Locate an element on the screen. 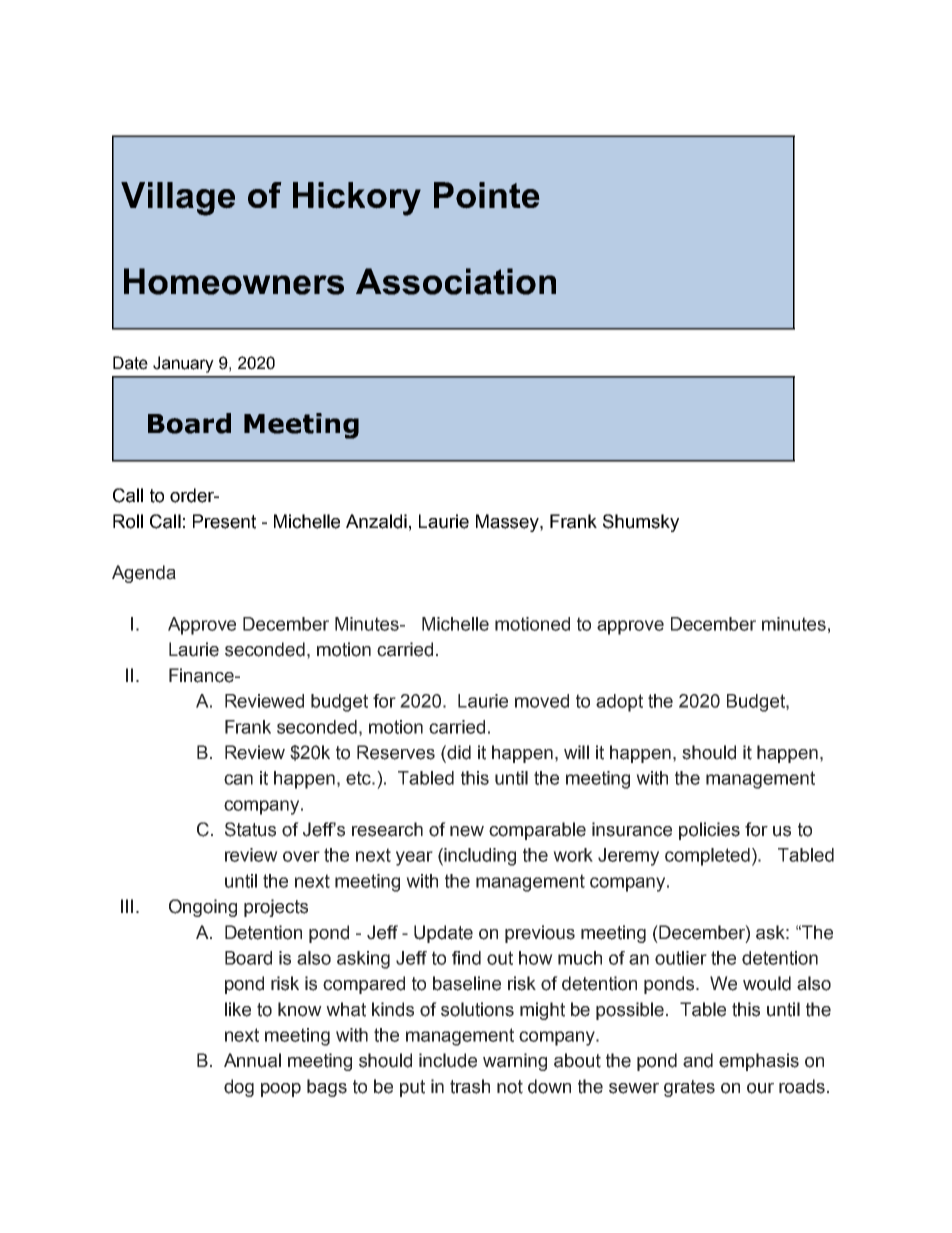  policies is located at coordinates (709, 831).
